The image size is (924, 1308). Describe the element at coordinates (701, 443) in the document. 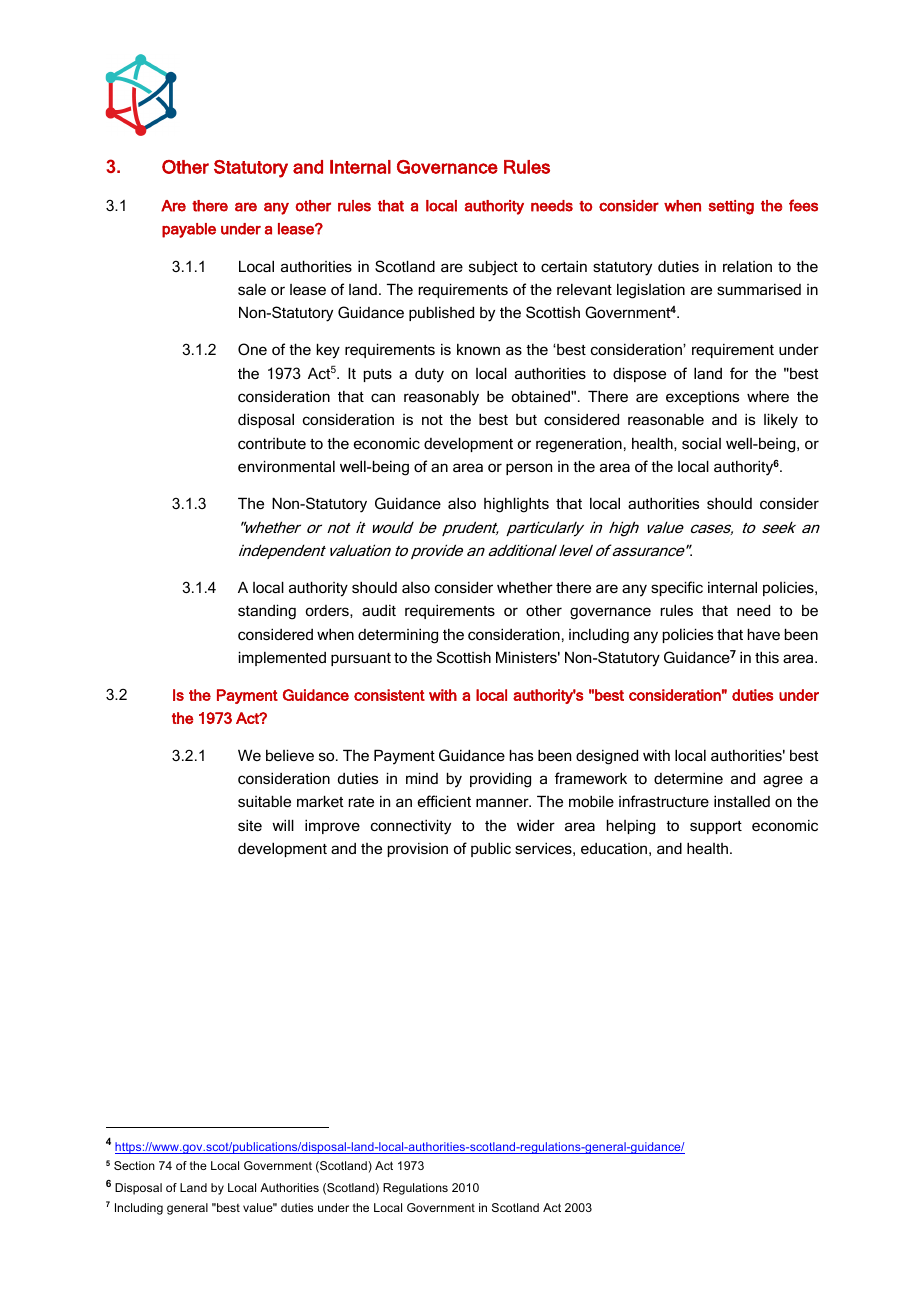

I see `social` at that location.
